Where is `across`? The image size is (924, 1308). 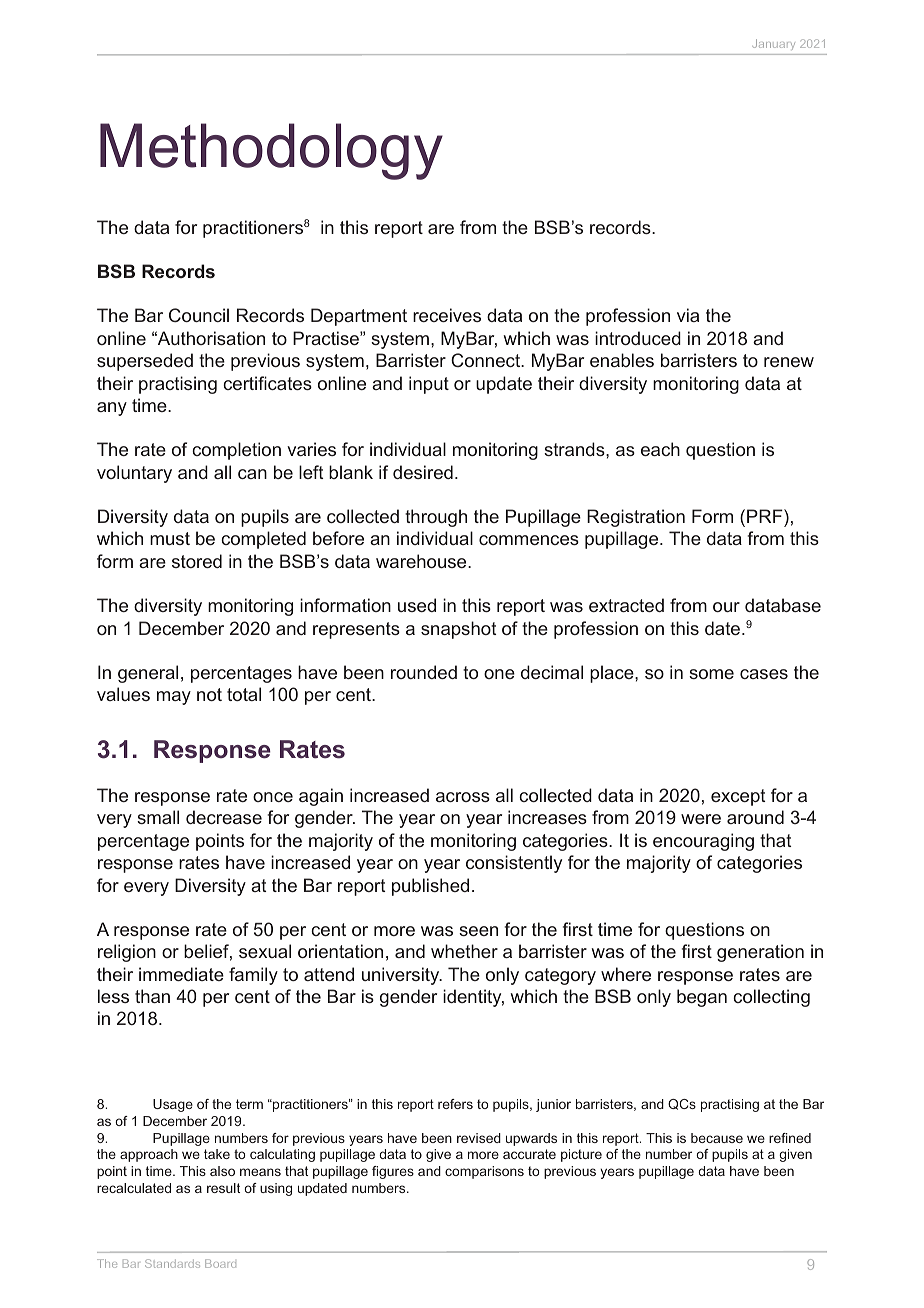 across is located at coordinates (463, 797).
